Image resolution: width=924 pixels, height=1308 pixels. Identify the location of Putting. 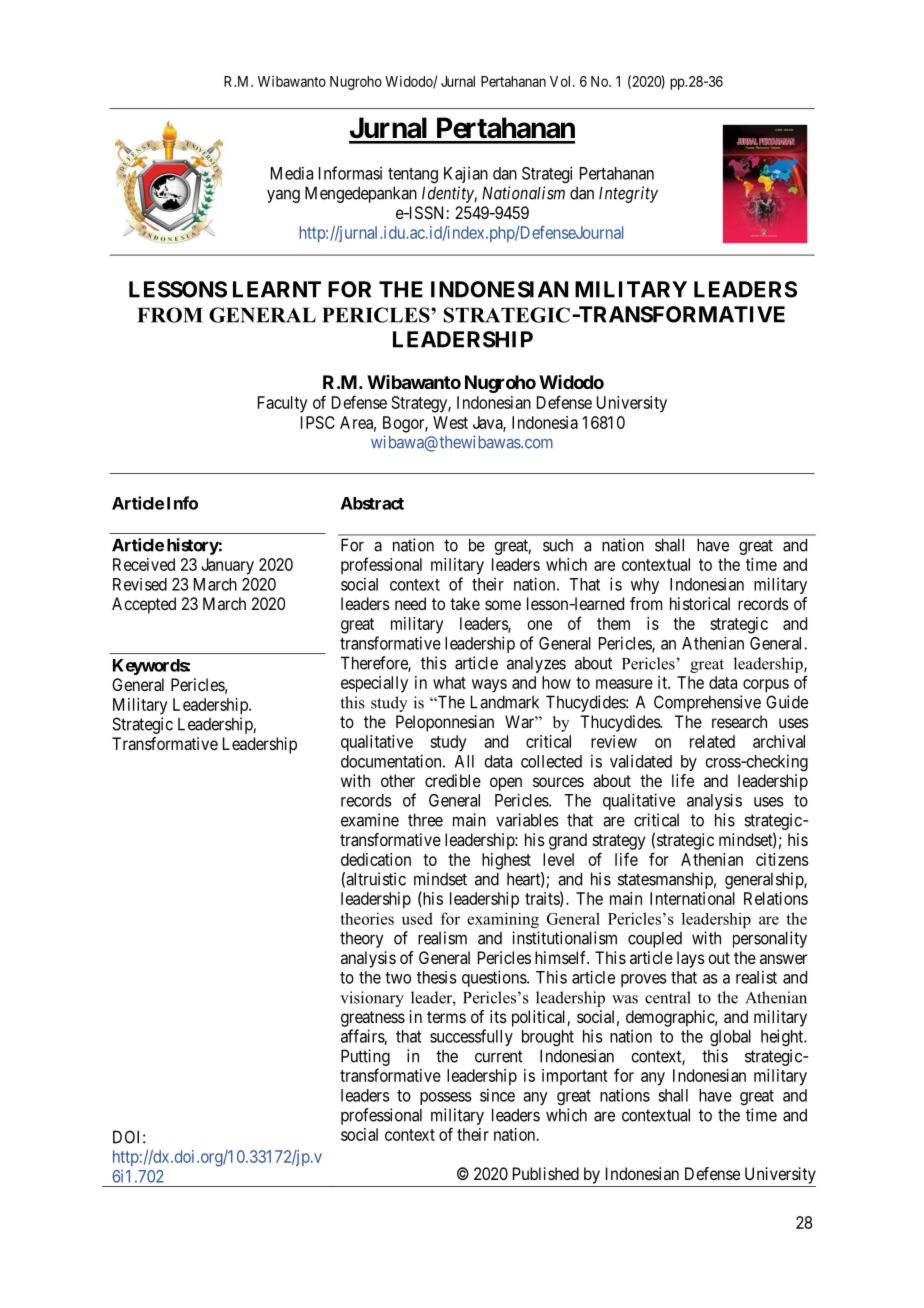
(365, 1057).
